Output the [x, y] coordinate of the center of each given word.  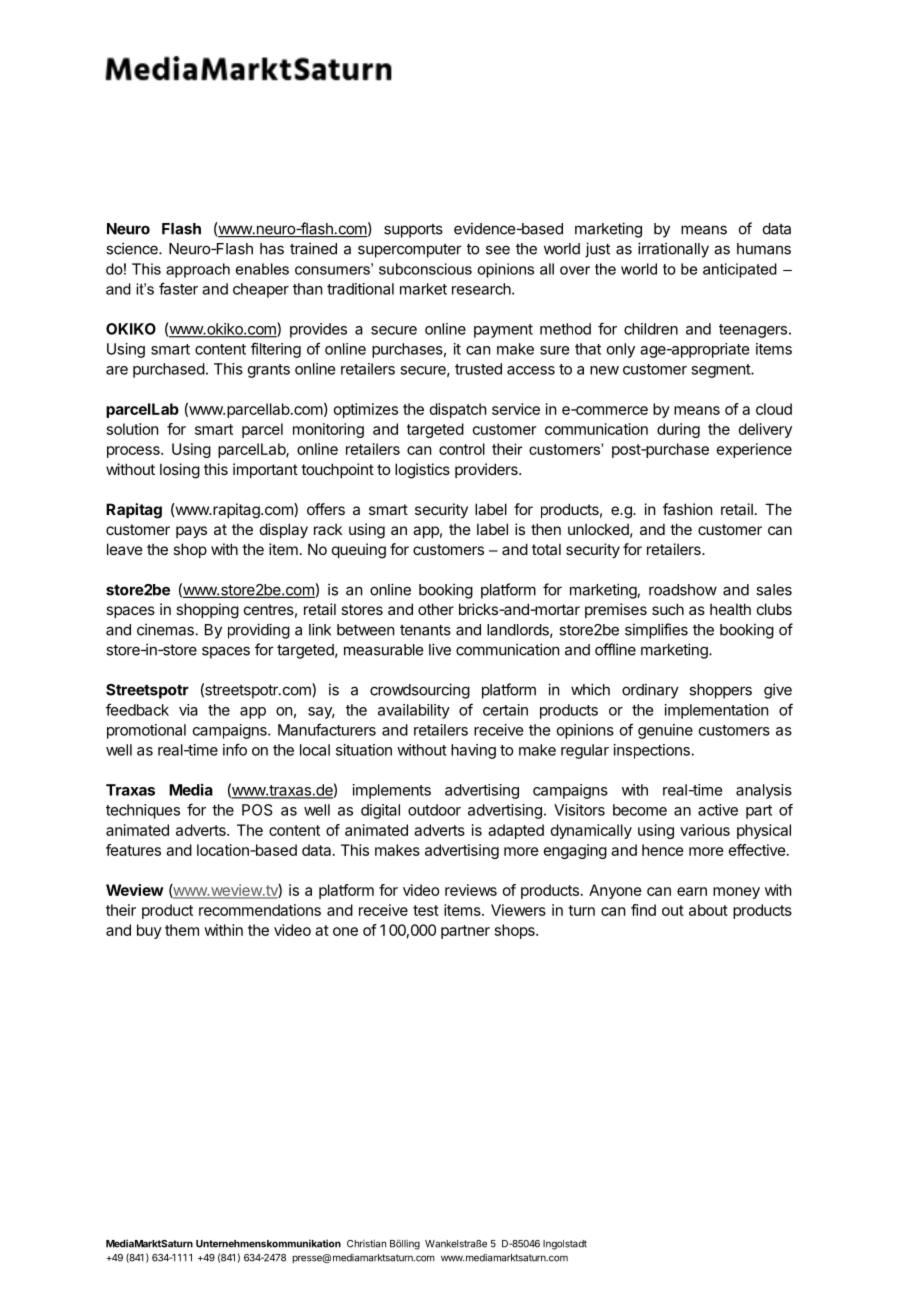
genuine [665, 731]
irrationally [673, 250]
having [473, 751]
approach [198, 270]
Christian [366, 1244]
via [188, 710]
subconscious [425, 269]
